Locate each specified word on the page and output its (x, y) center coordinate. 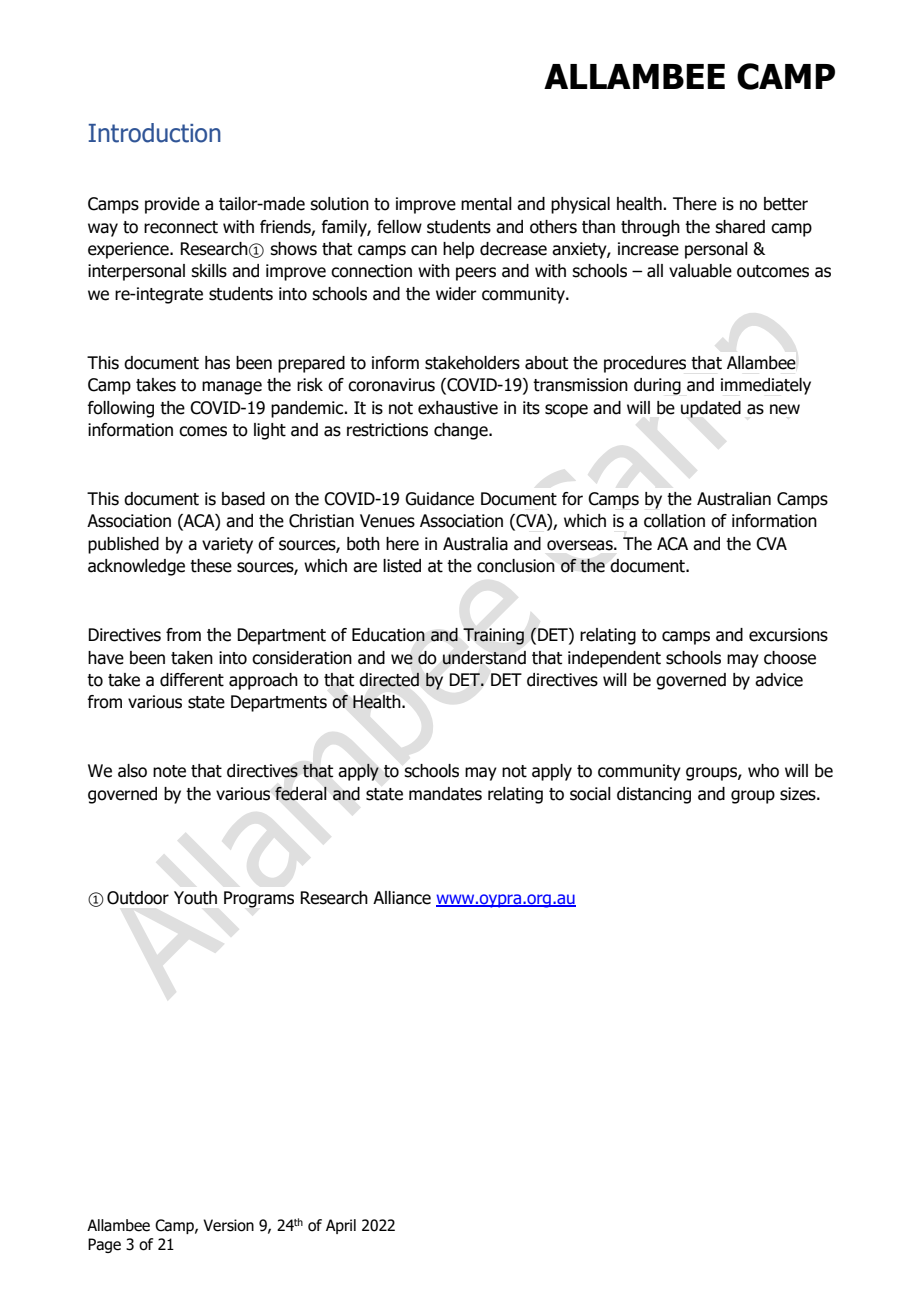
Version (228, 1225)
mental (486, 204)
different (192, 680)
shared (740, 227)
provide (172, 205)
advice (779, 680)
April (341, 1226)
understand (484, 658)
